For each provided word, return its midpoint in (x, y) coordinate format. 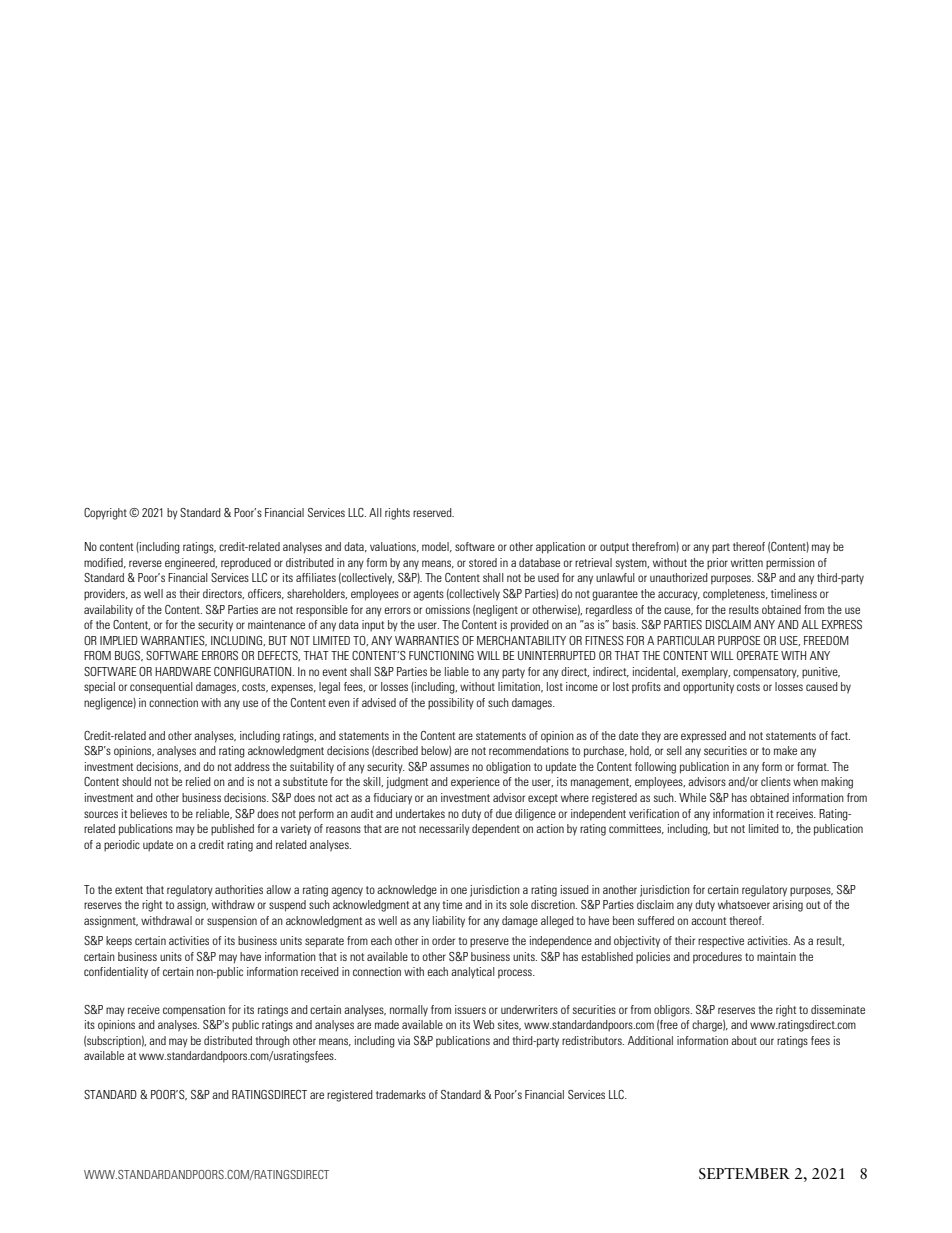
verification (654, 813)
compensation (194, 1011)
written (747, 562)
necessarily (444, 830)
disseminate (838, 1009)
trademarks (401, 1094)
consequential (161, 688)
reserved (433, 512)
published (232, 830)
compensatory (766, 673)
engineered (191, 564)
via (404, 1040)
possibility (451, 704)
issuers (470, 1009)
